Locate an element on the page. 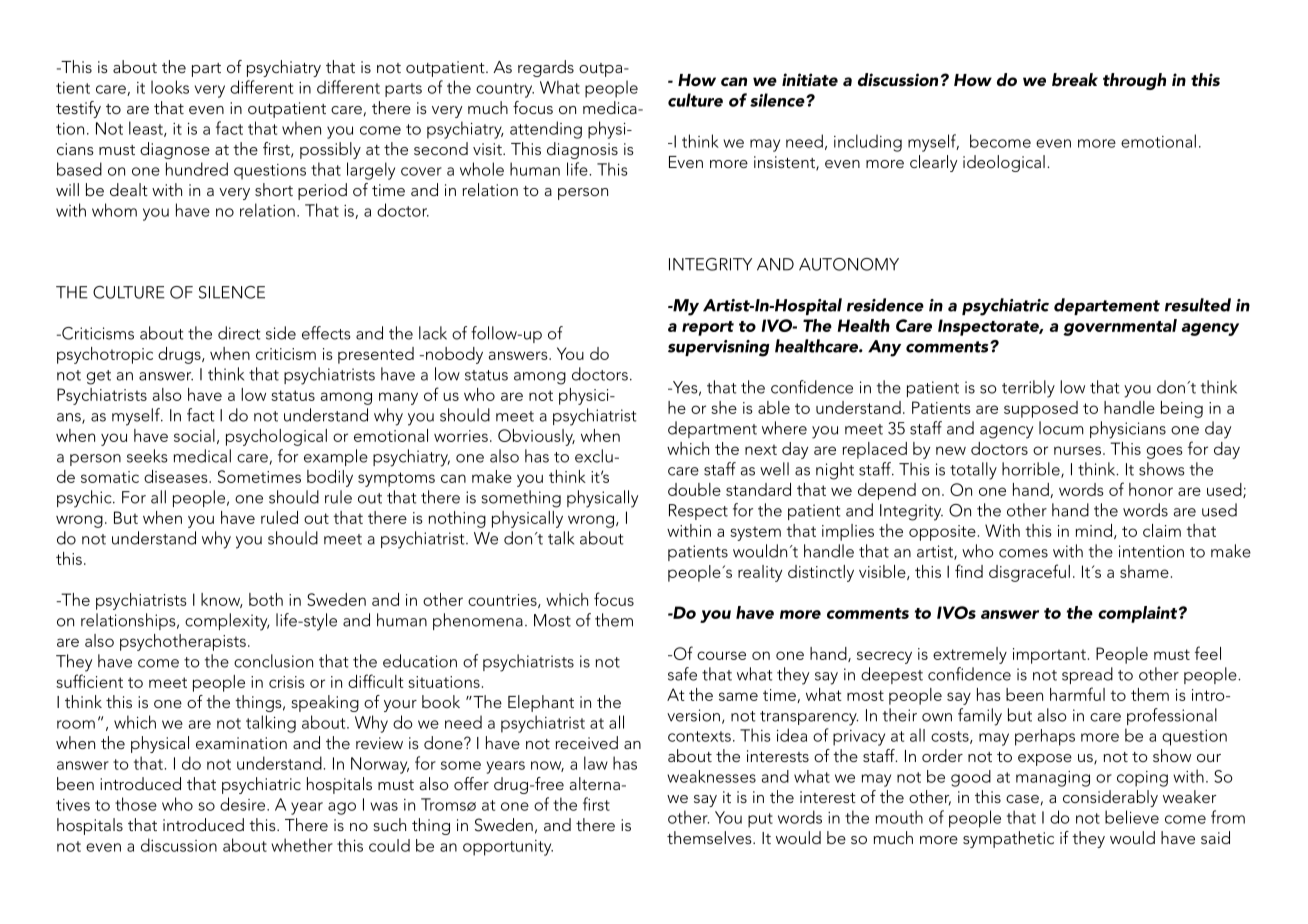 Image resolution: width=1308 pixels, height=924 pixels. regards is located at coordinates (546, 68).
